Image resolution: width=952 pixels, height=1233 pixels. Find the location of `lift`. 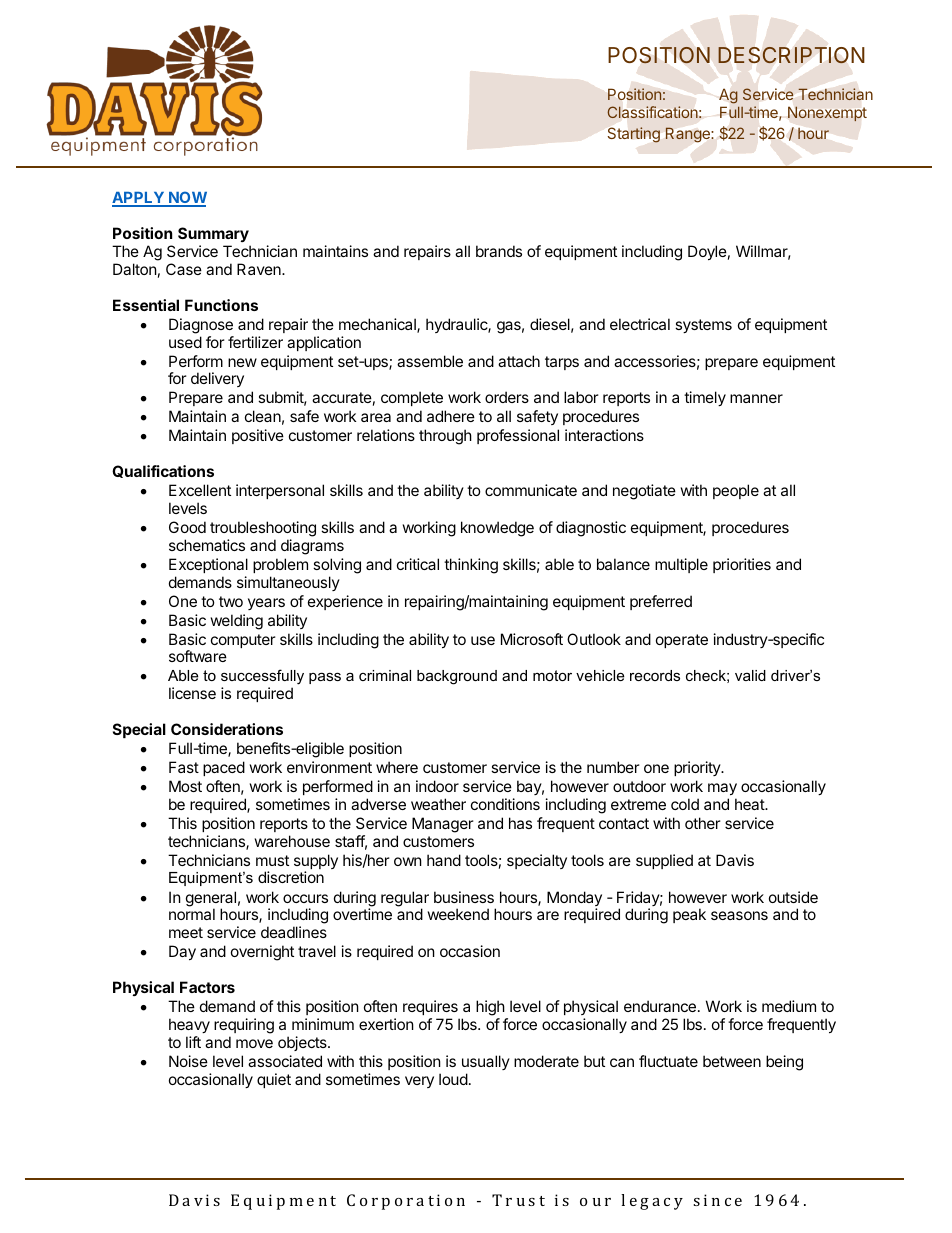

lift is located at coordinates (193, 1042).
